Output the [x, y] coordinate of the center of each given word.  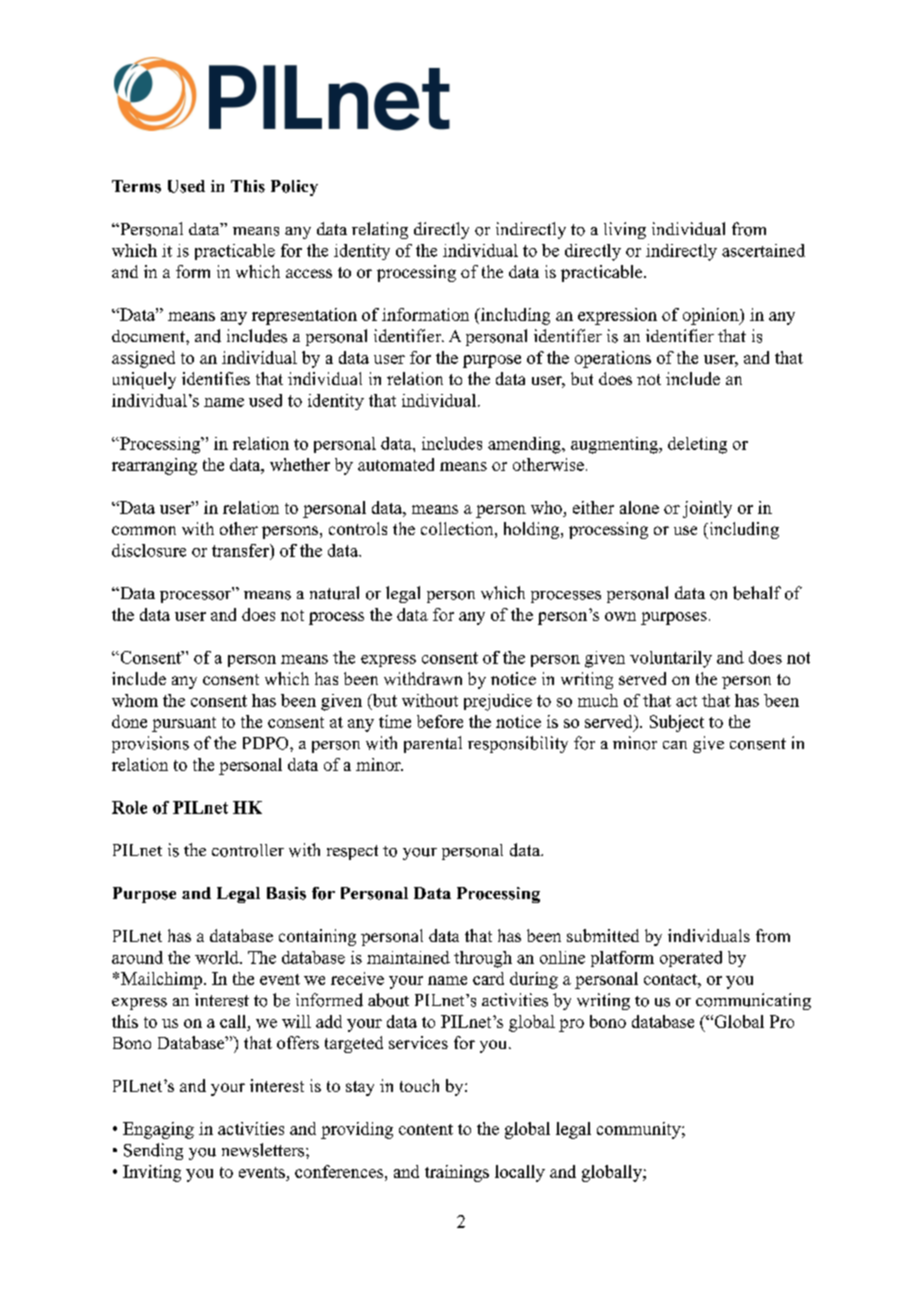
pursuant [184, 724]
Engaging [158, 1130]
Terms [136, 186]
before [440, 721]
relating [380, 230]
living [625, 230]
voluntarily [671, 659]
